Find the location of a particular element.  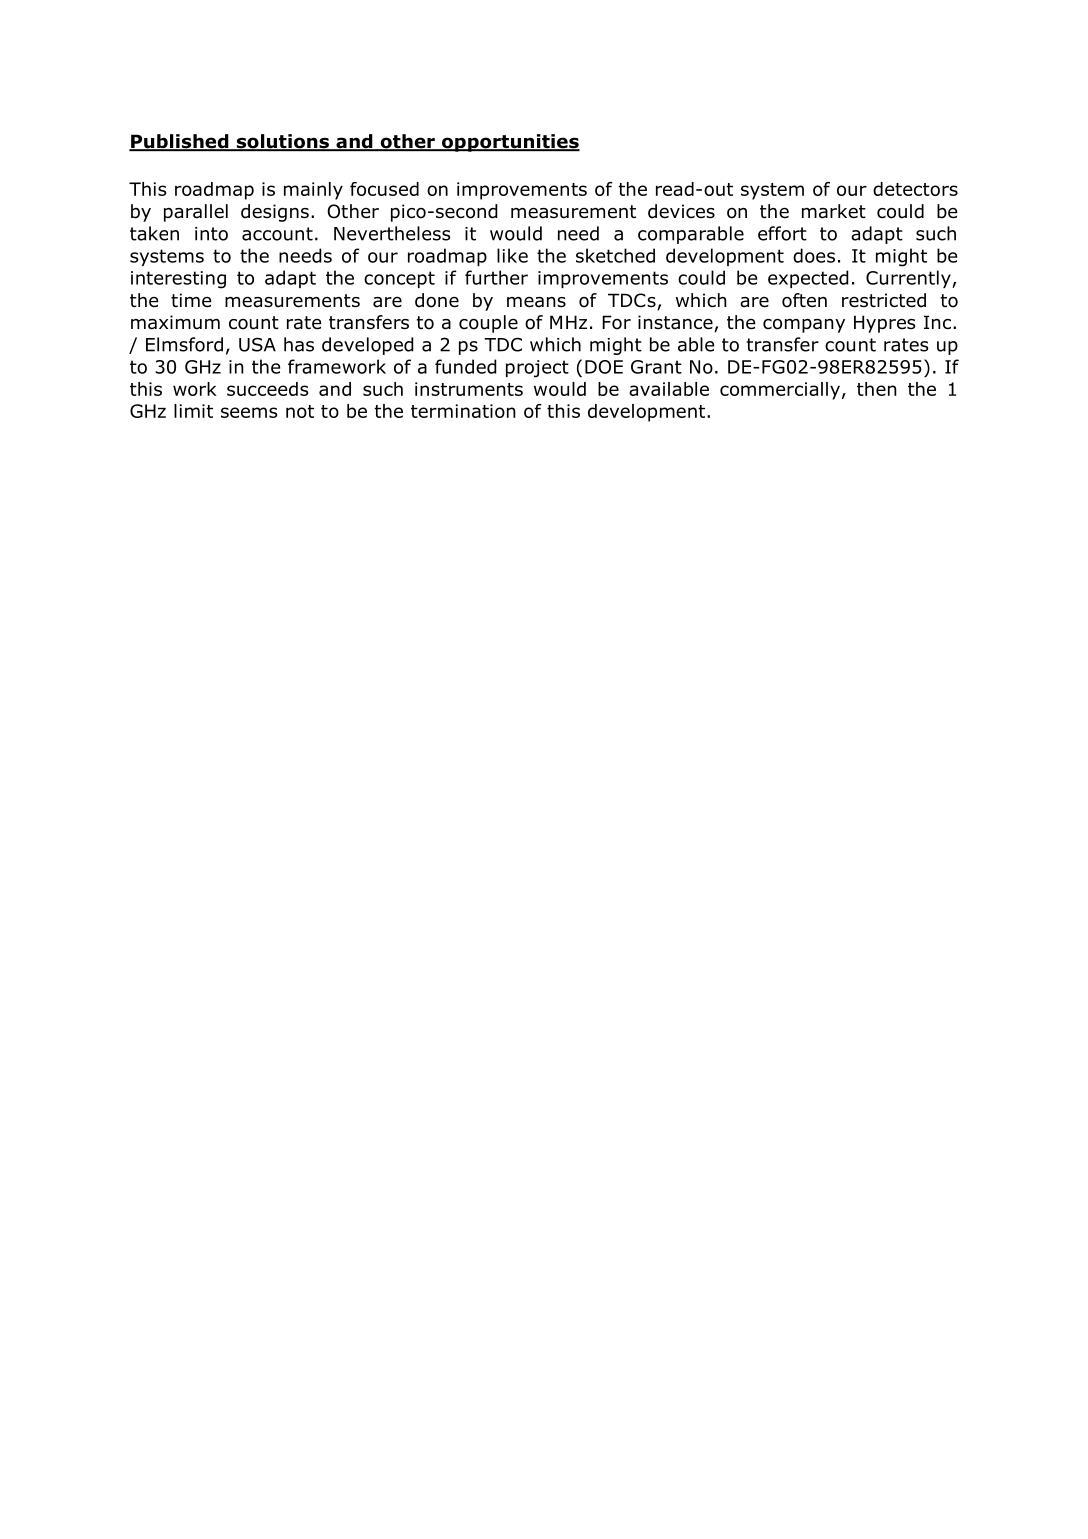

into is located at coordinates (211, 234).
